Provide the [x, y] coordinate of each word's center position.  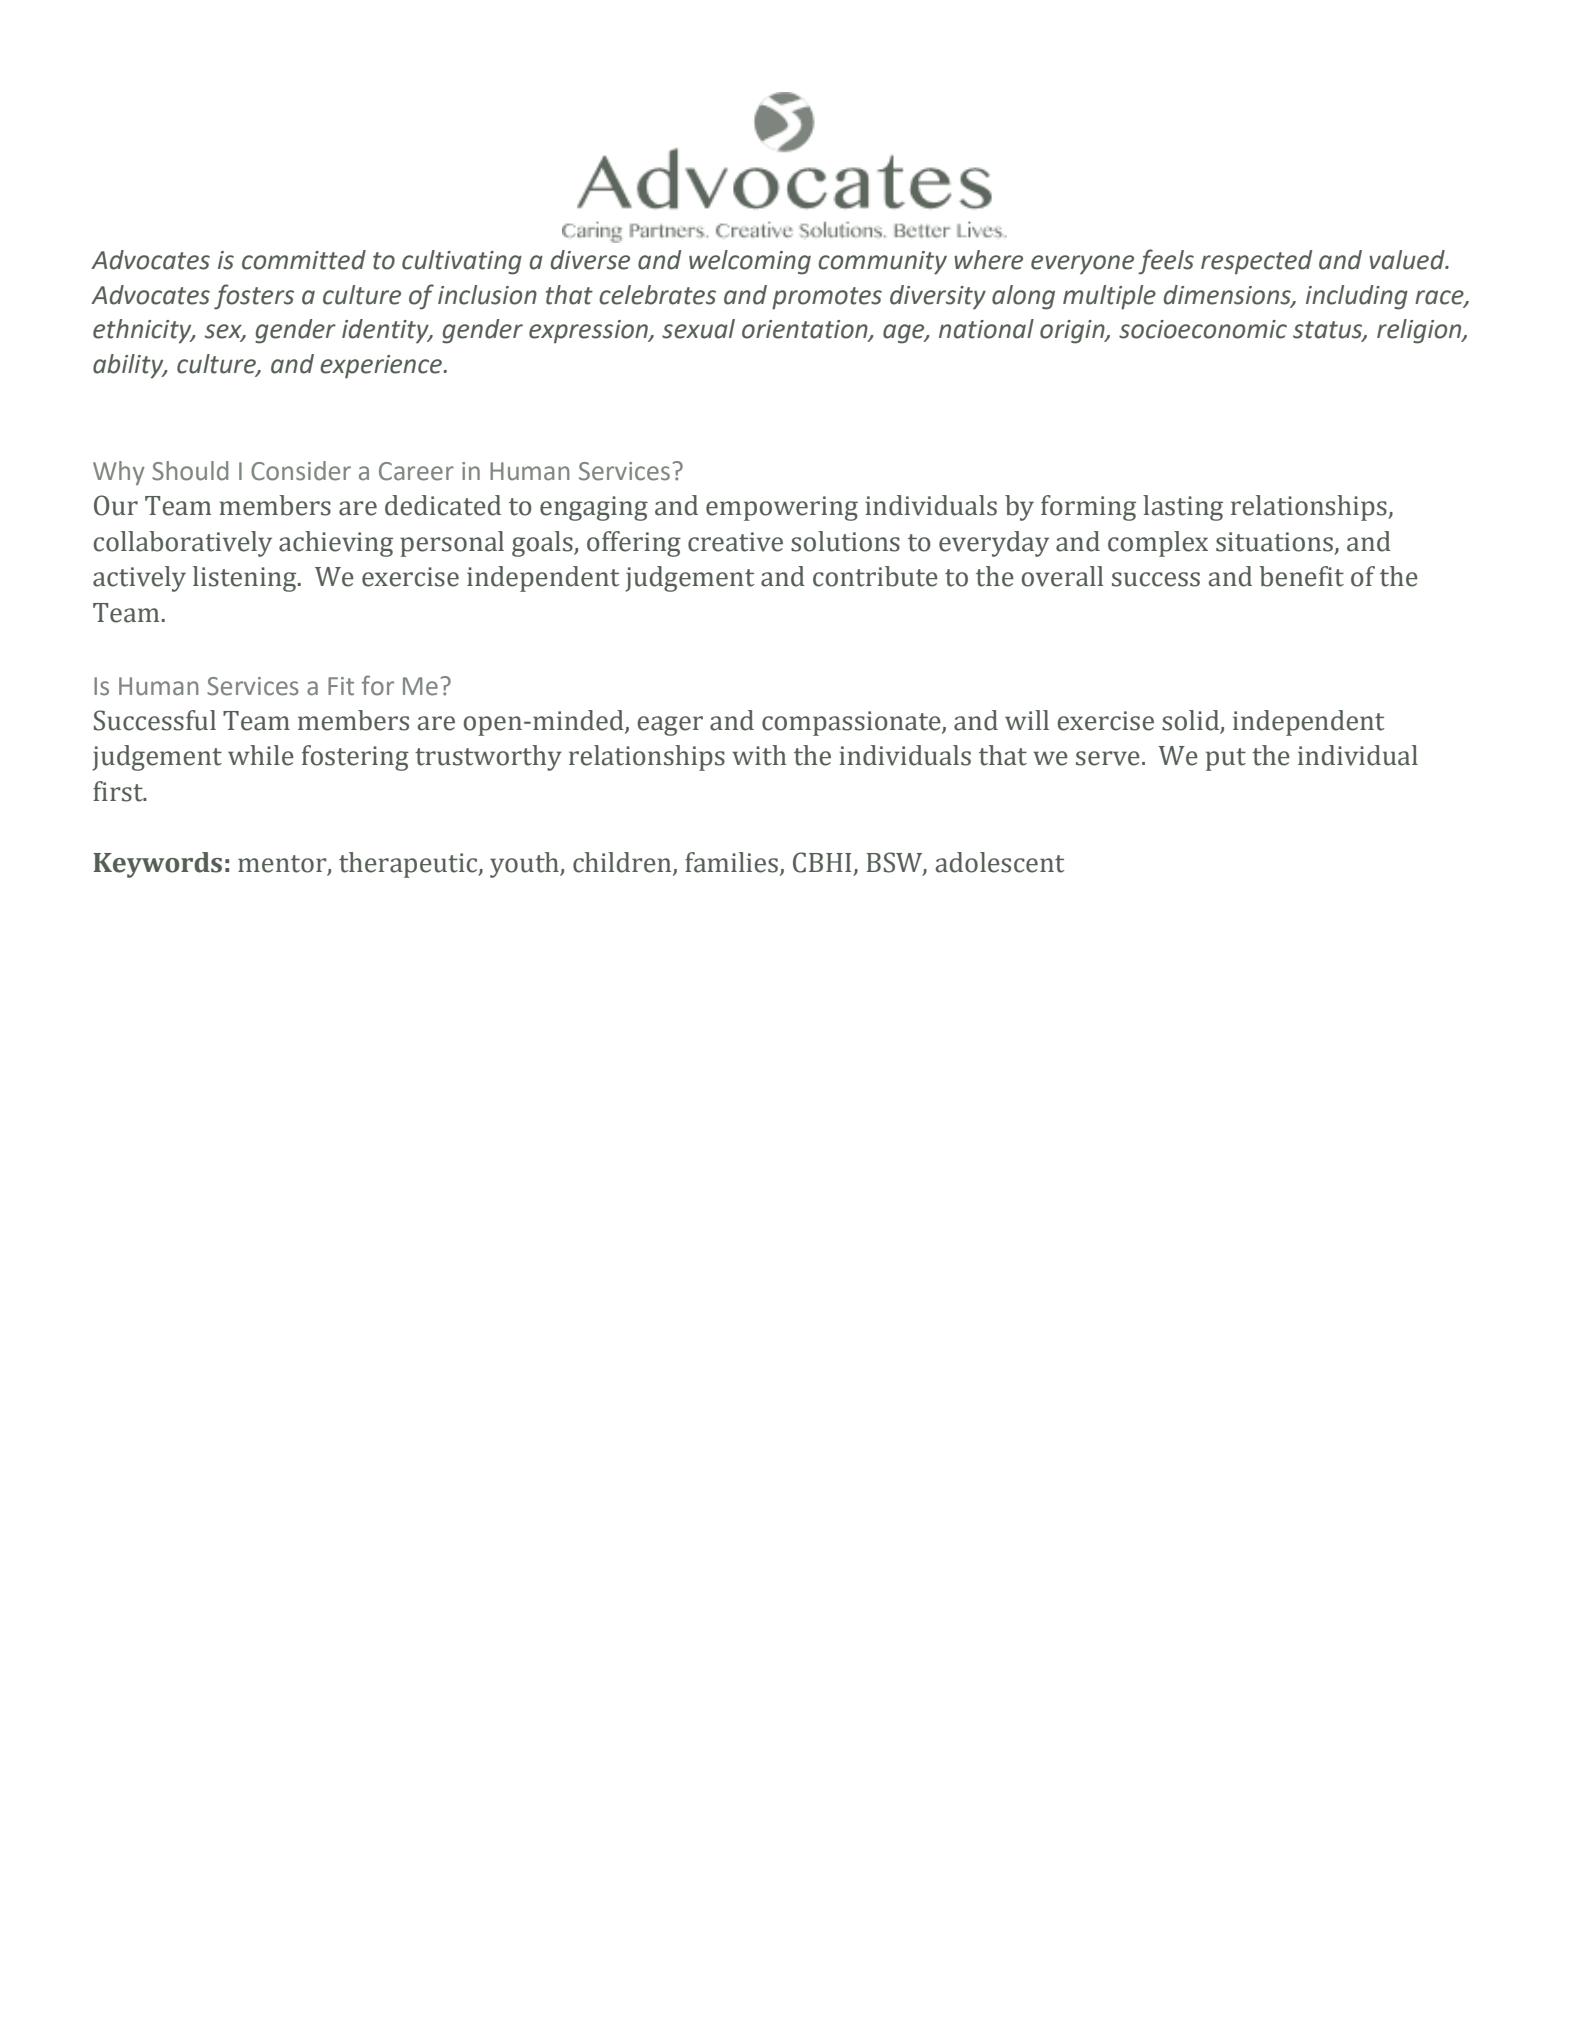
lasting [1183, 508]
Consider [301, 471]
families [731, 862]
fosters [254, 297]
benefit [1301, 576]
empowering [782, 508]
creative [735, 542]
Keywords [157, 865]
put [1226, 759]
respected [1256, 262]
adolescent [1000, 862]
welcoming [750, 262]
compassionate [852, 723]
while [261, 755]
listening [246, 579]
